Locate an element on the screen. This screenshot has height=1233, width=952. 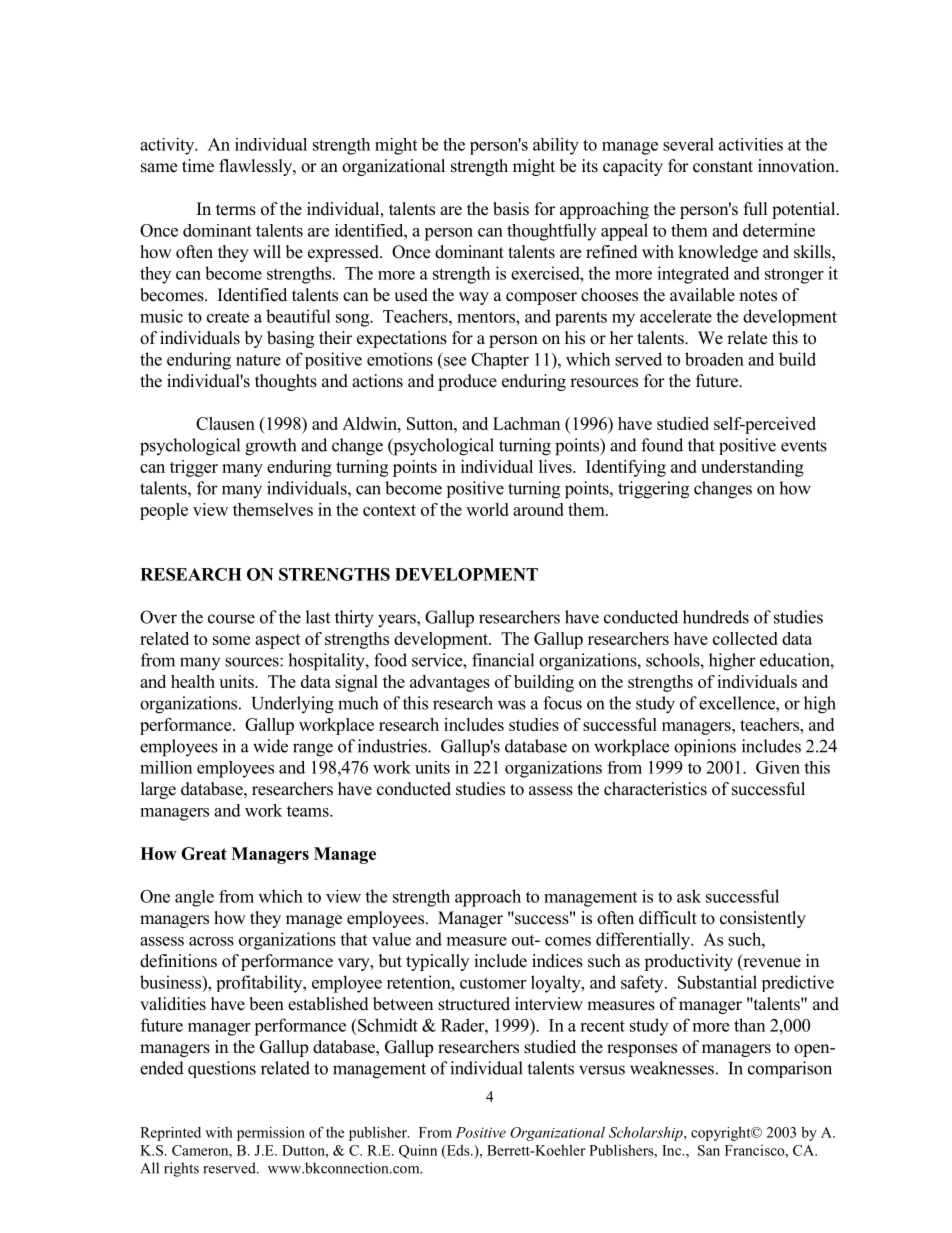
financial is located at coordinates (503, 660).
